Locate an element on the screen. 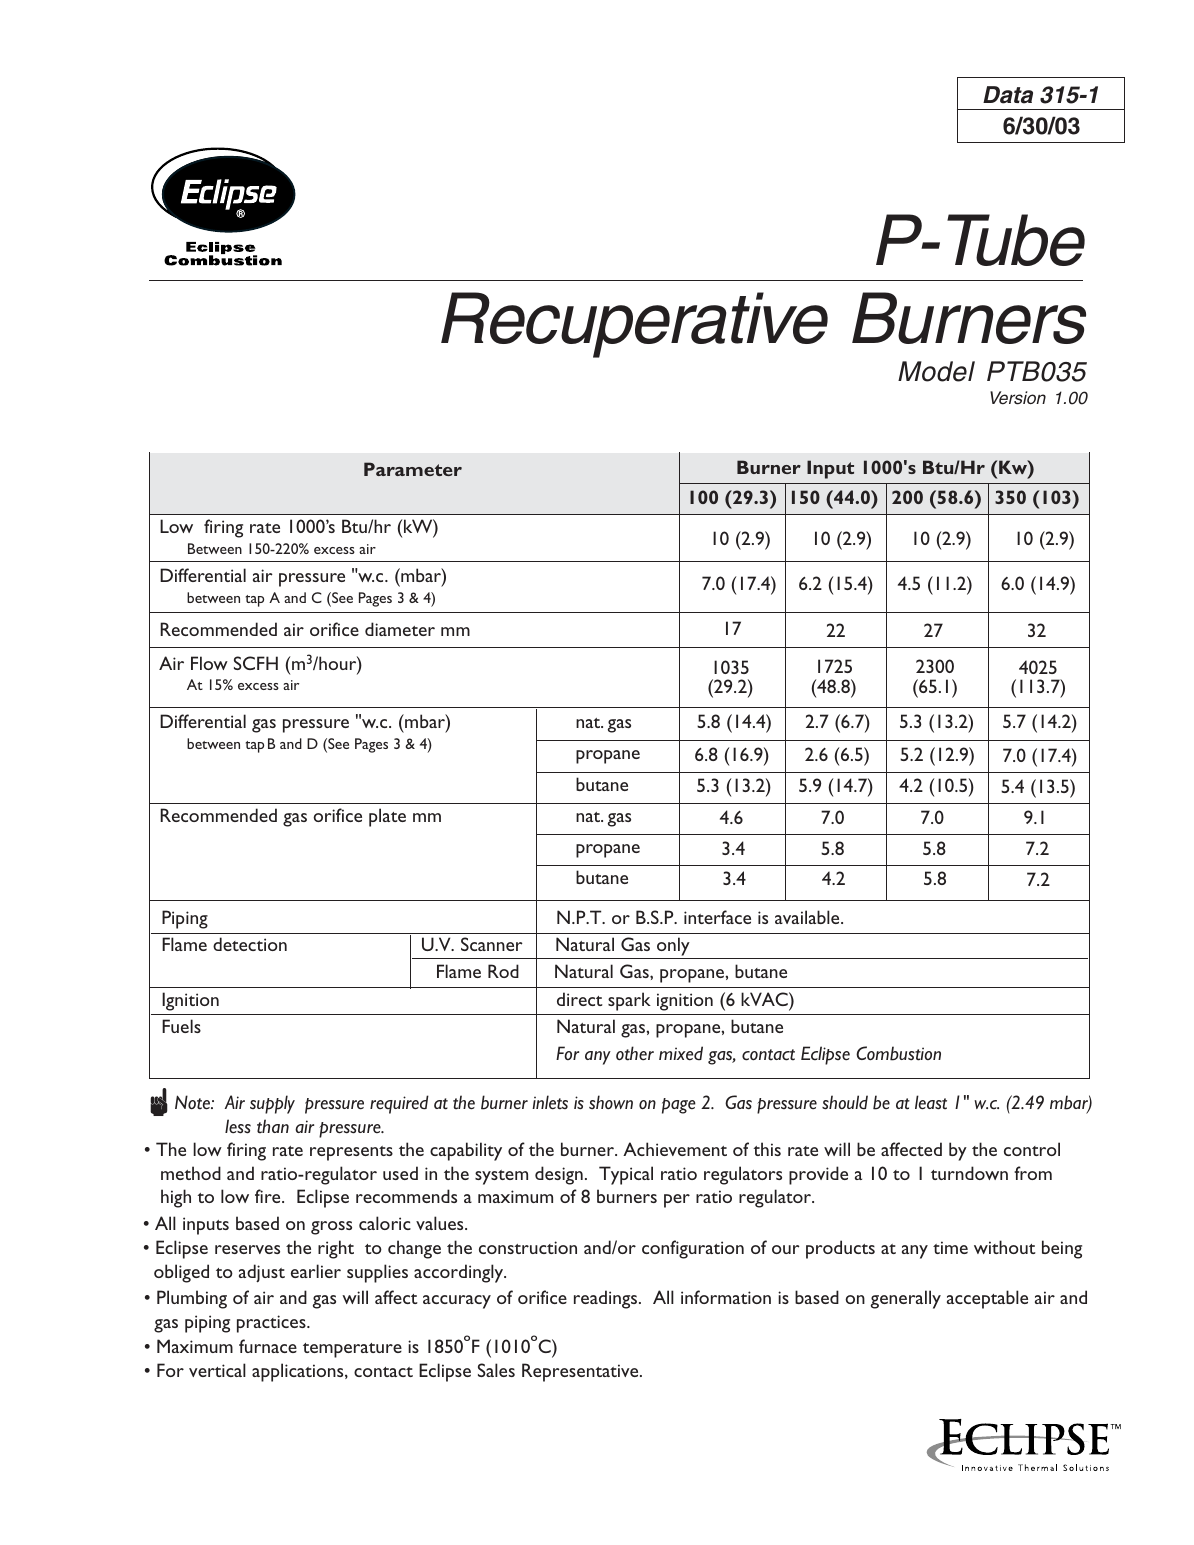  Flow is located at coordinates (209, 663).
